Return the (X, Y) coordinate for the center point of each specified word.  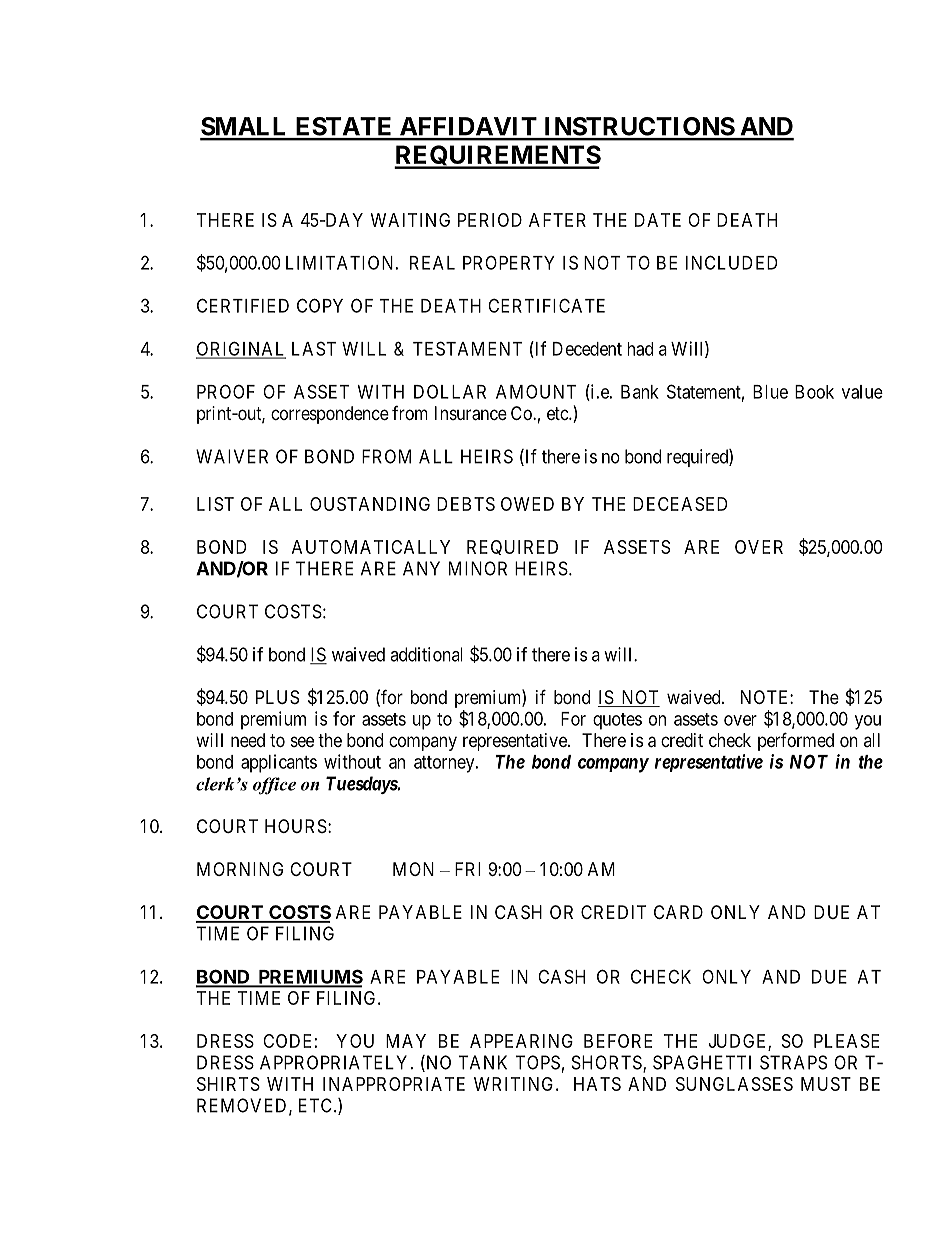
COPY (320, 305)
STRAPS (793, 1062)
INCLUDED (731, 262)
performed (796, 741)
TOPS (537, 1062)
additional (426, 654)
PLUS (277, 697)
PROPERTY (509, 263)
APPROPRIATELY (336, 1062)
